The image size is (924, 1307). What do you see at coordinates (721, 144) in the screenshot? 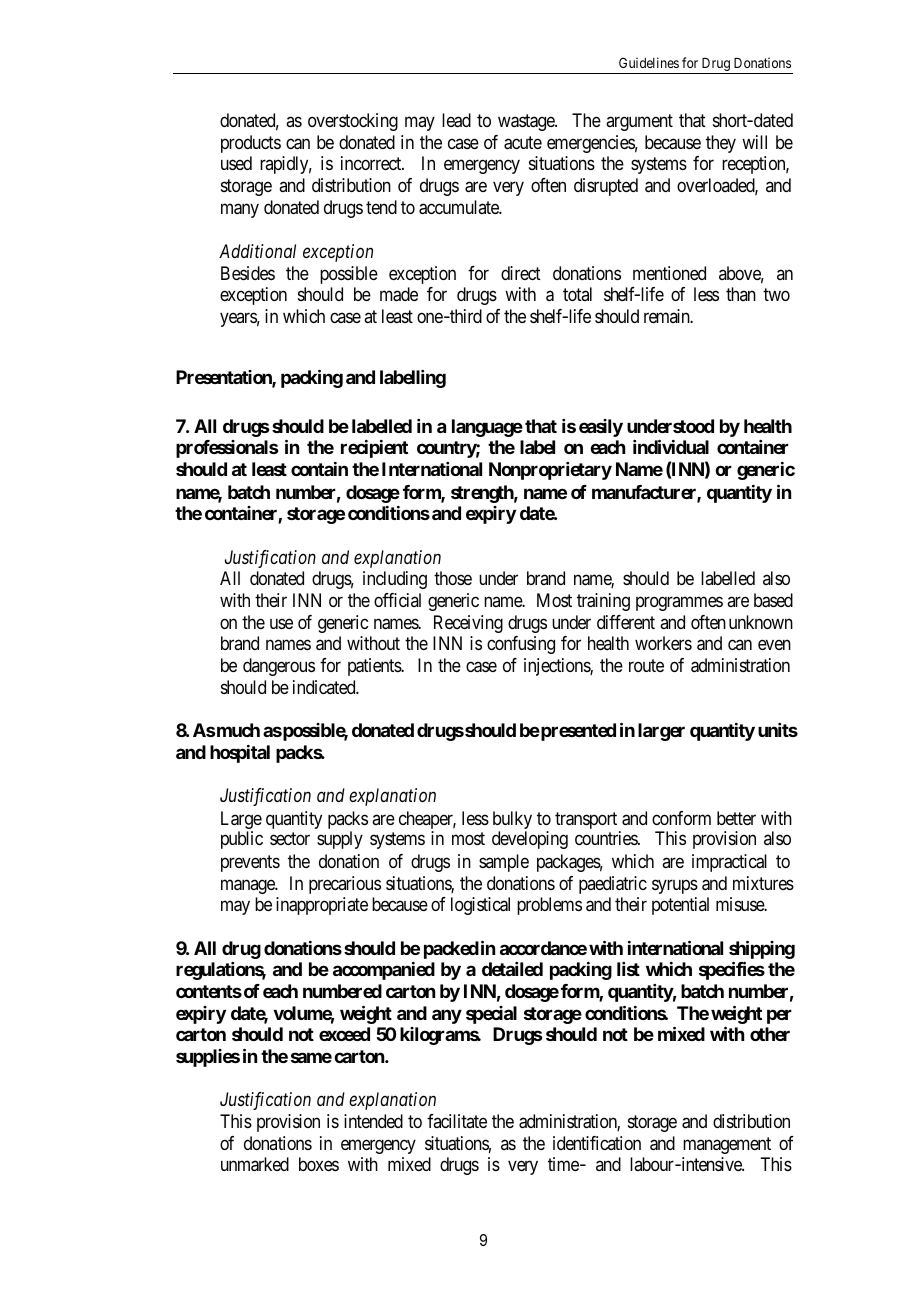
I see `they` at bounding box center [721, 144].
